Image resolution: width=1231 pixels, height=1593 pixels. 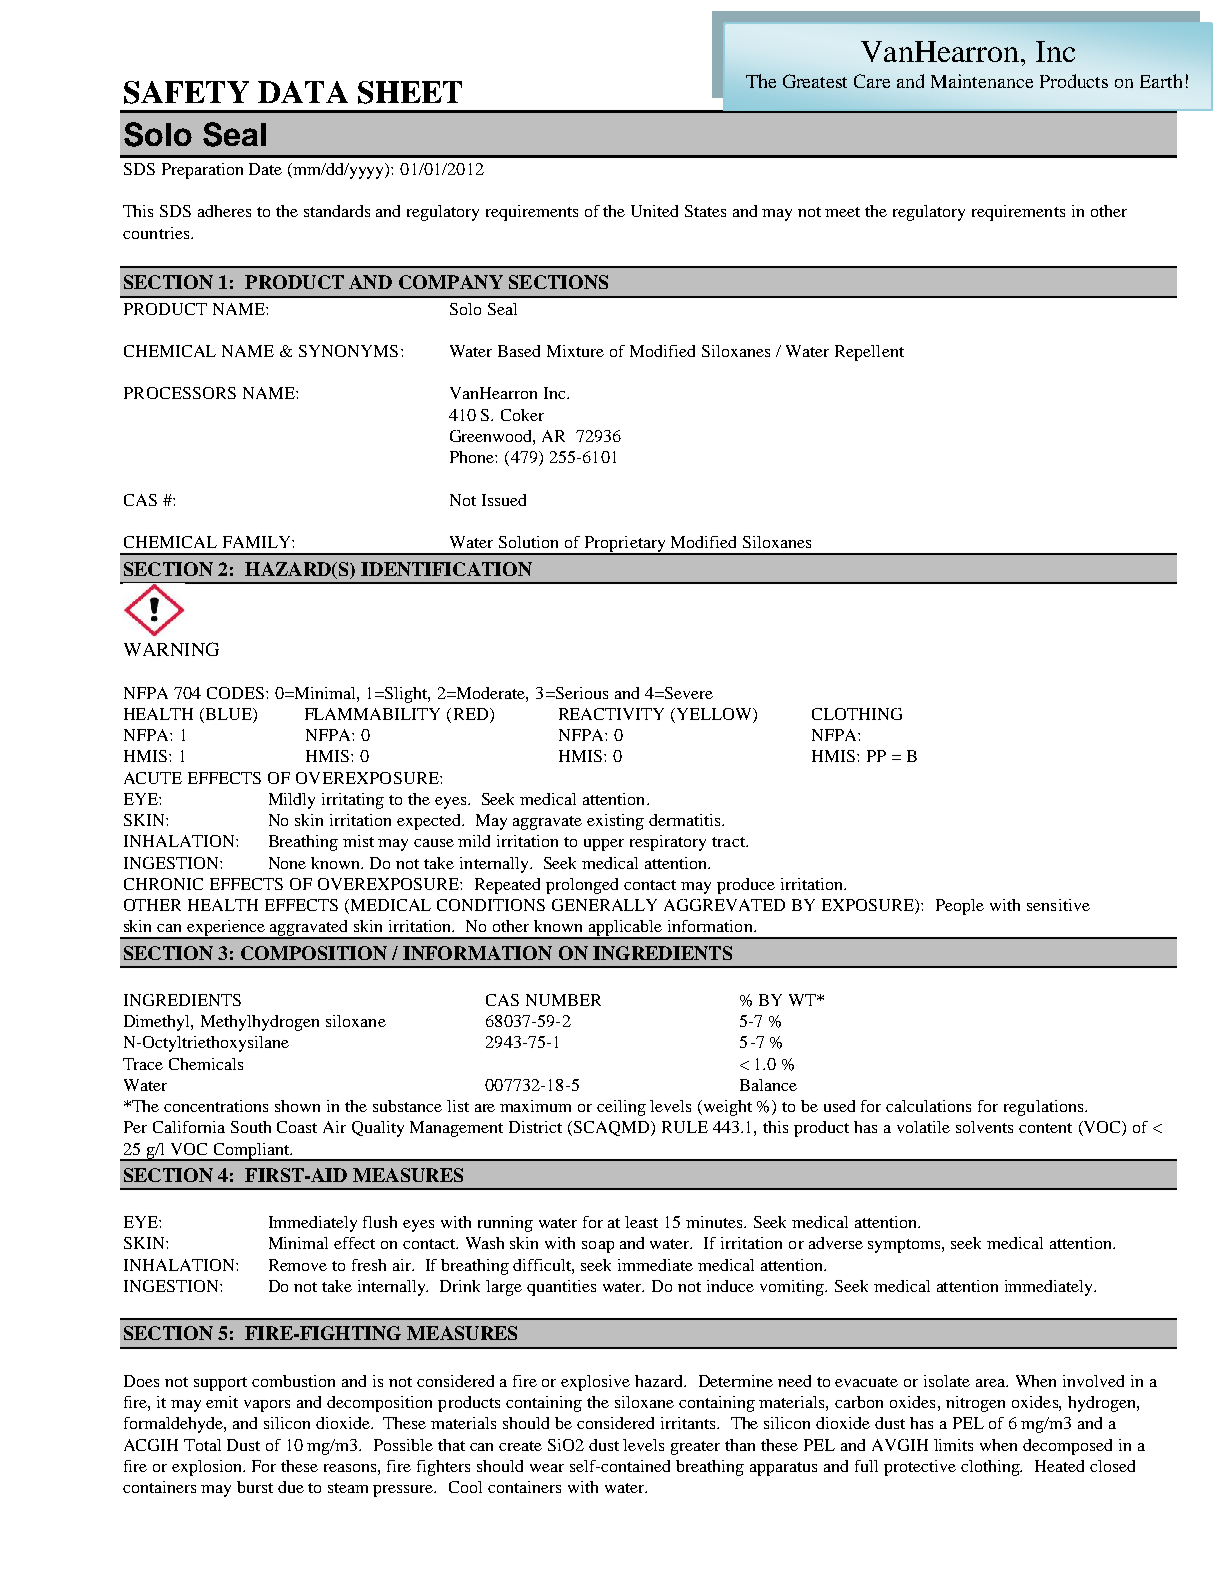 I want to click on PROCESSORS, so click(x=180, y=393).
